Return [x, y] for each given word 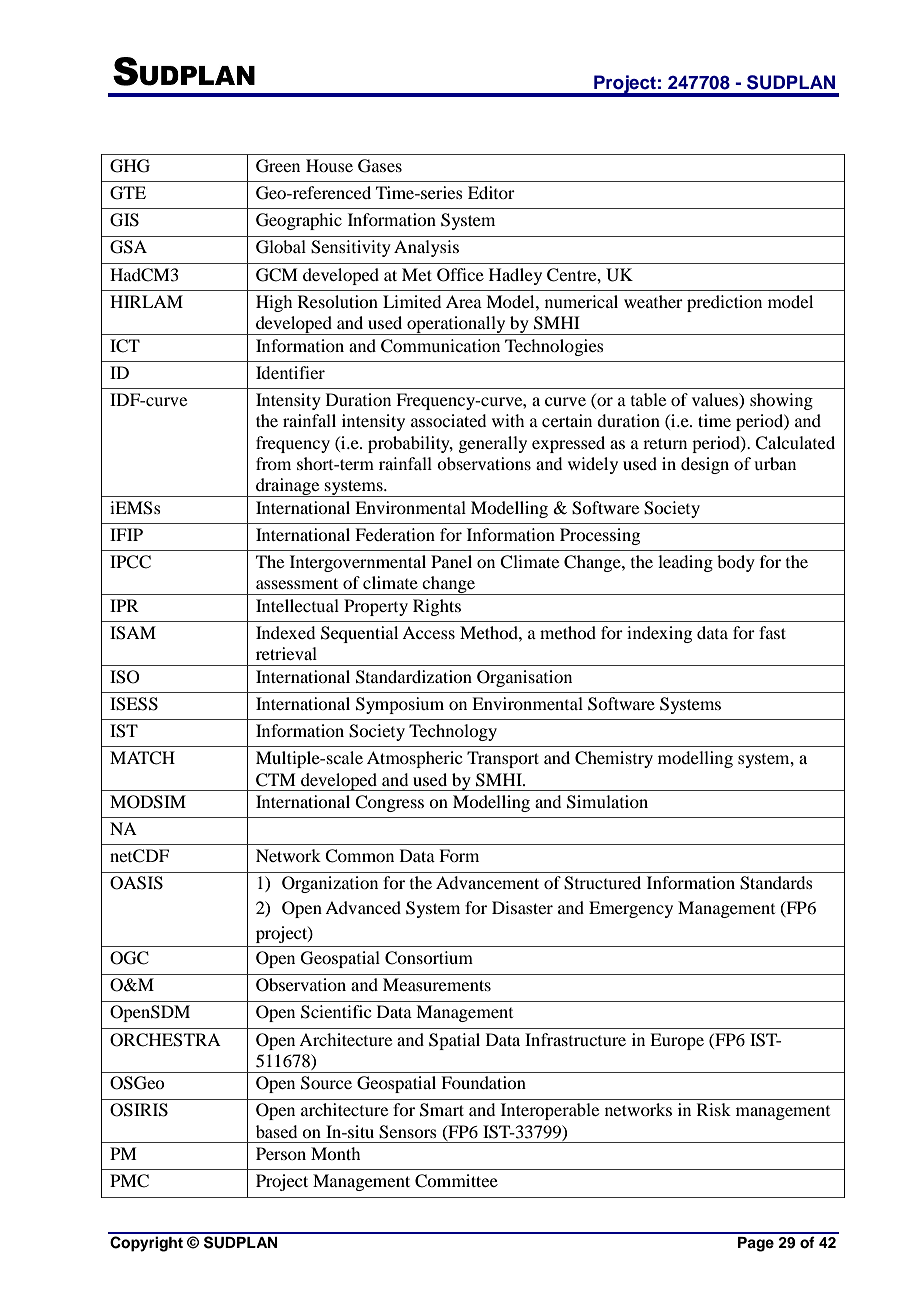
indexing [659, 634]
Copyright [146, 1244]
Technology [453, 732]
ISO [125, 677]
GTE [128, 193]
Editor [491, 192]
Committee [456, 1181]
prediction [724, 303]
